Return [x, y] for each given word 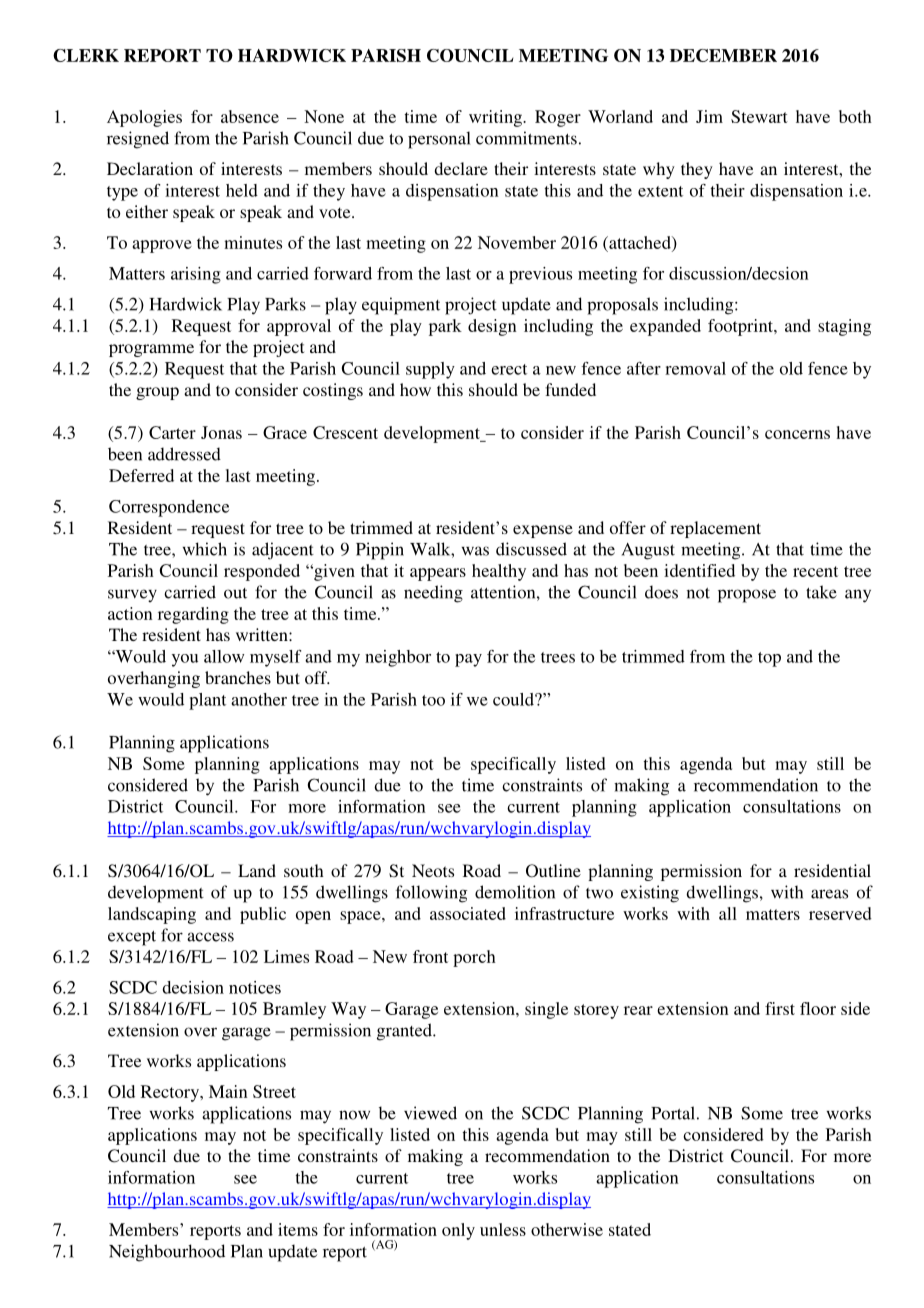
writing [496, 118]
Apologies [144, 118]
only [458, 1231]
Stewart [759, 116]
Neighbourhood [167, 1253]
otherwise [567, 1229]
